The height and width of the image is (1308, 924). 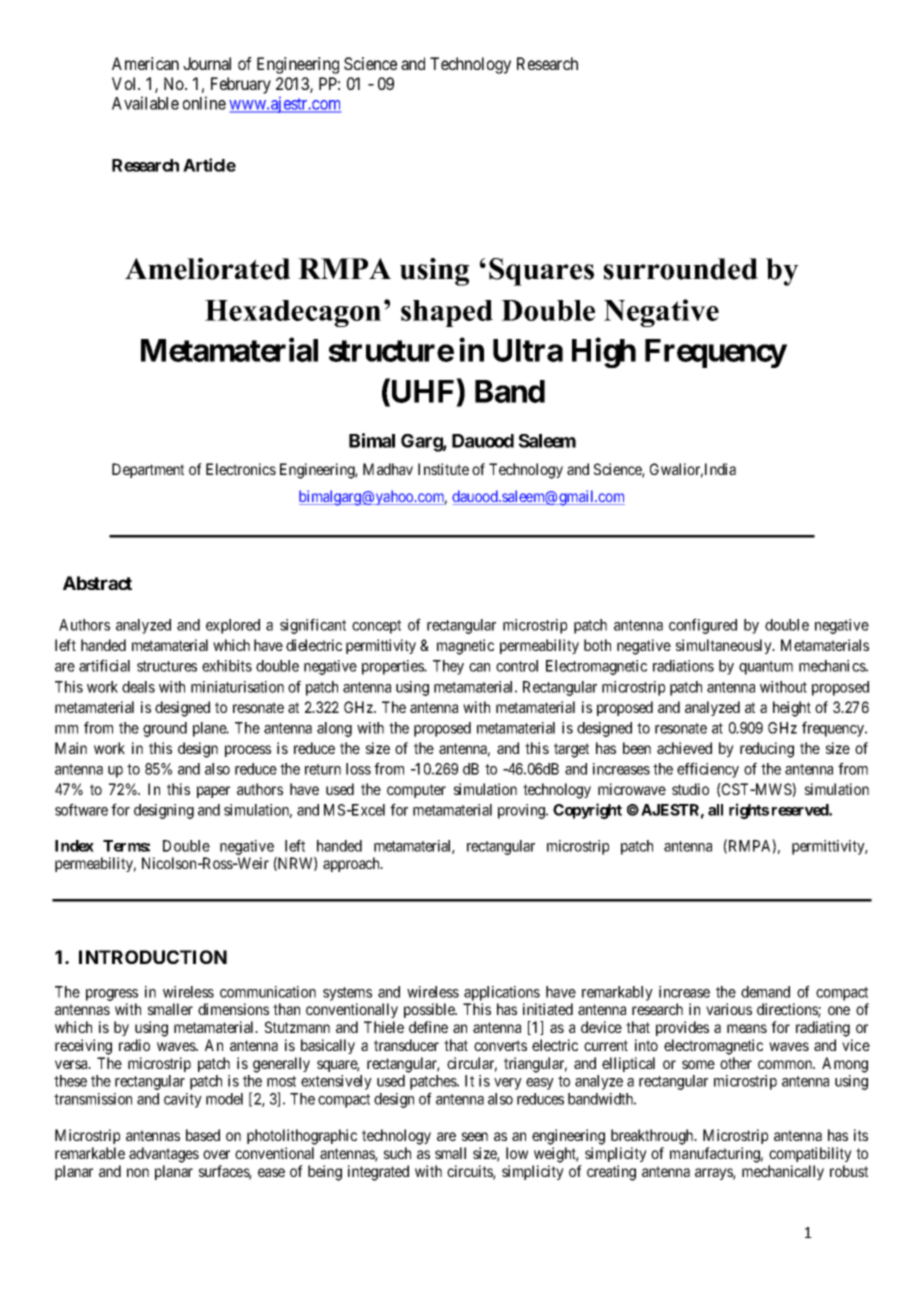 I want to click on advantages, so click(x=164, y=1155).
